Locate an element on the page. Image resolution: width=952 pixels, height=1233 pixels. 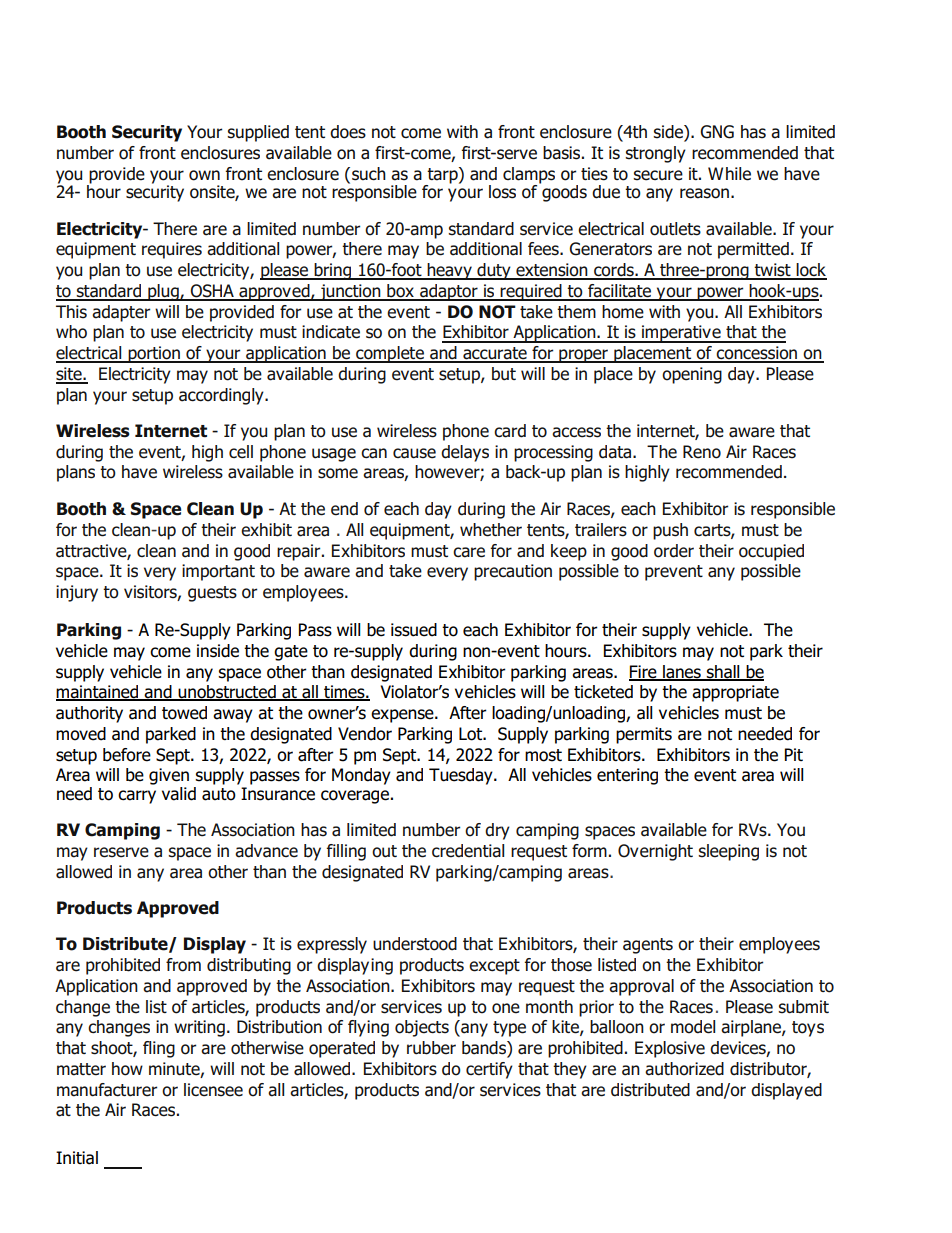
opening is located at coordinates (692, 375).
